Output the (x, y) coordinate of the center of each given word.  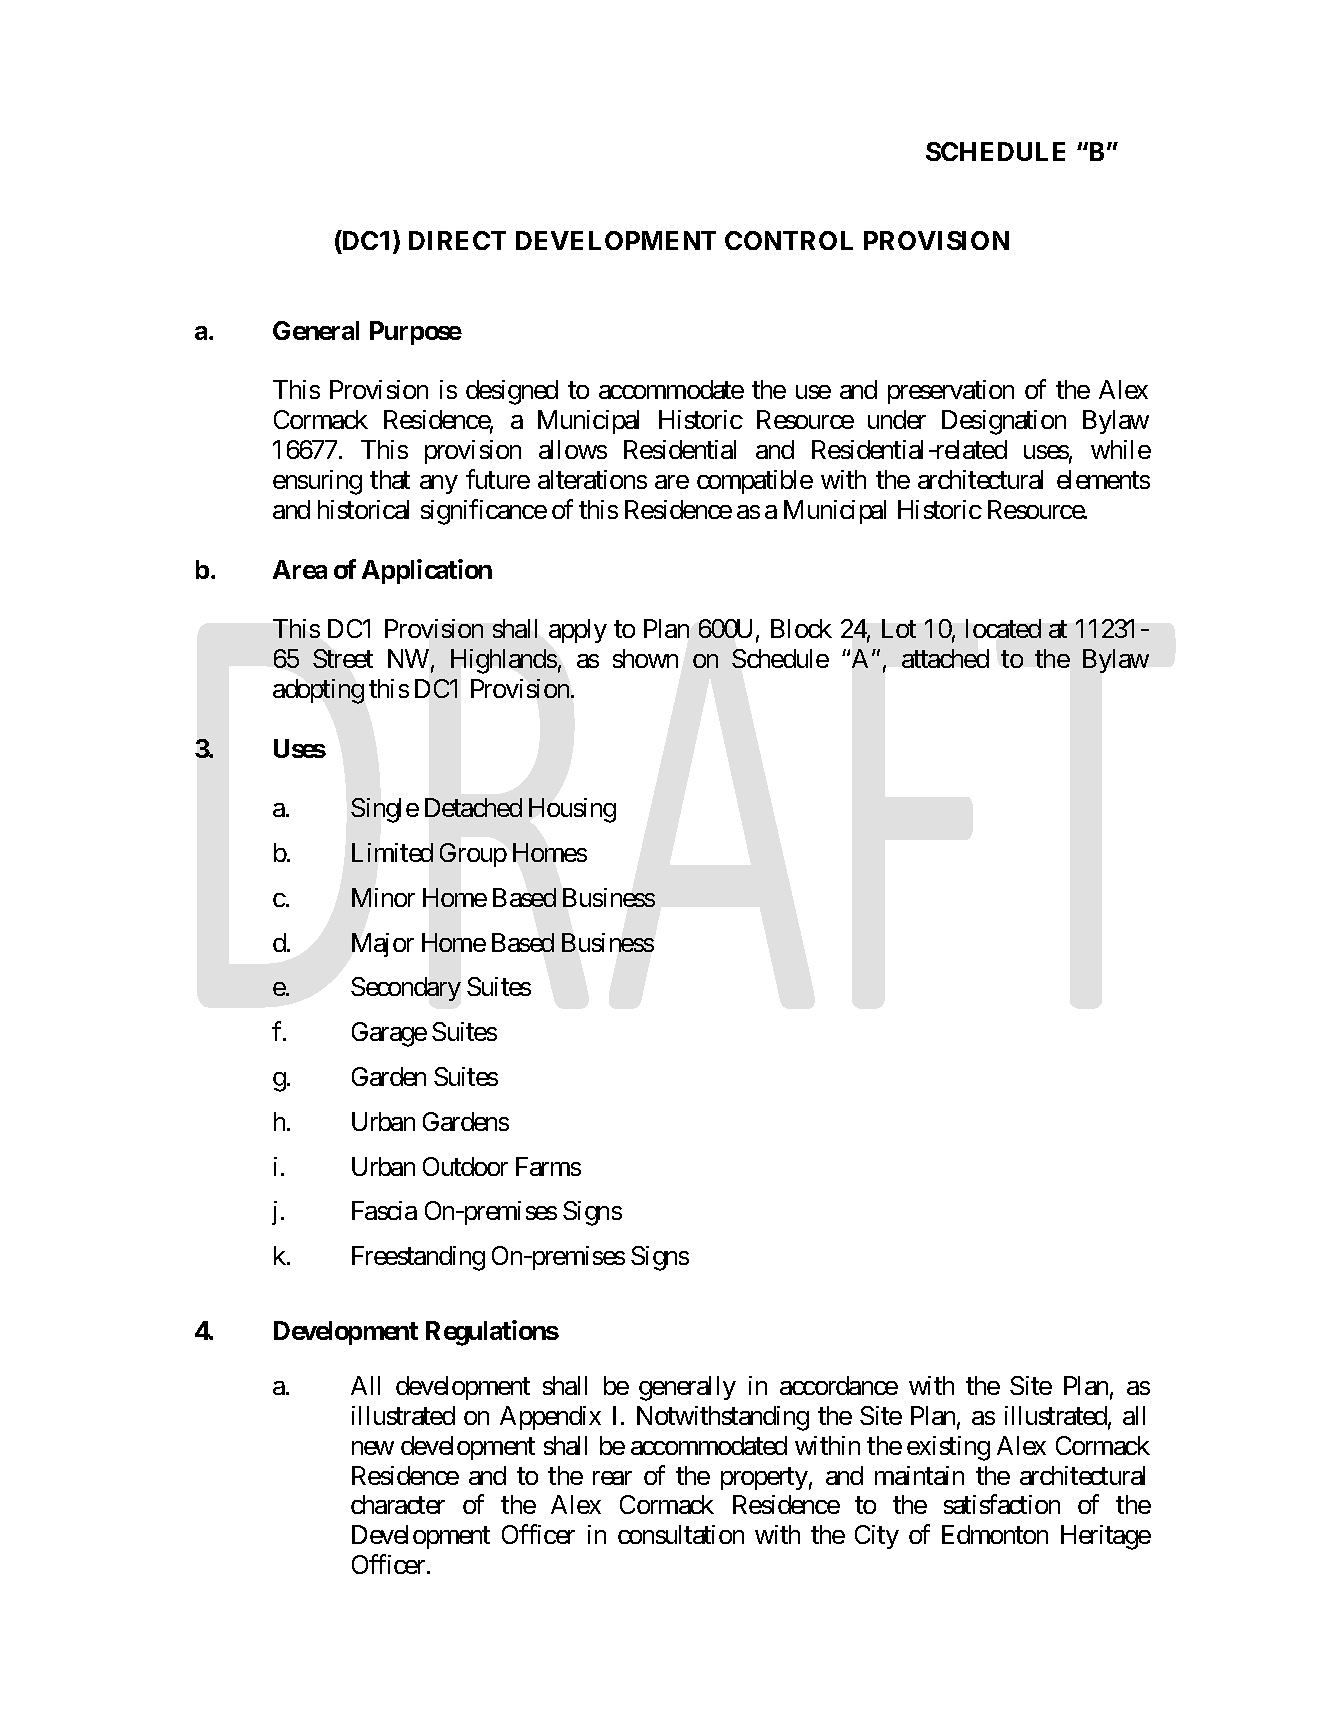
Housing (572, 810)
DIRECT (457, 240)
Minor (383, 897)
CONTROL (789, 240)
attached (945, 658)
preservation (951, 392)
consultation (681, 1534)
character (398, 1504)
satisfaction (1002, 1504)
